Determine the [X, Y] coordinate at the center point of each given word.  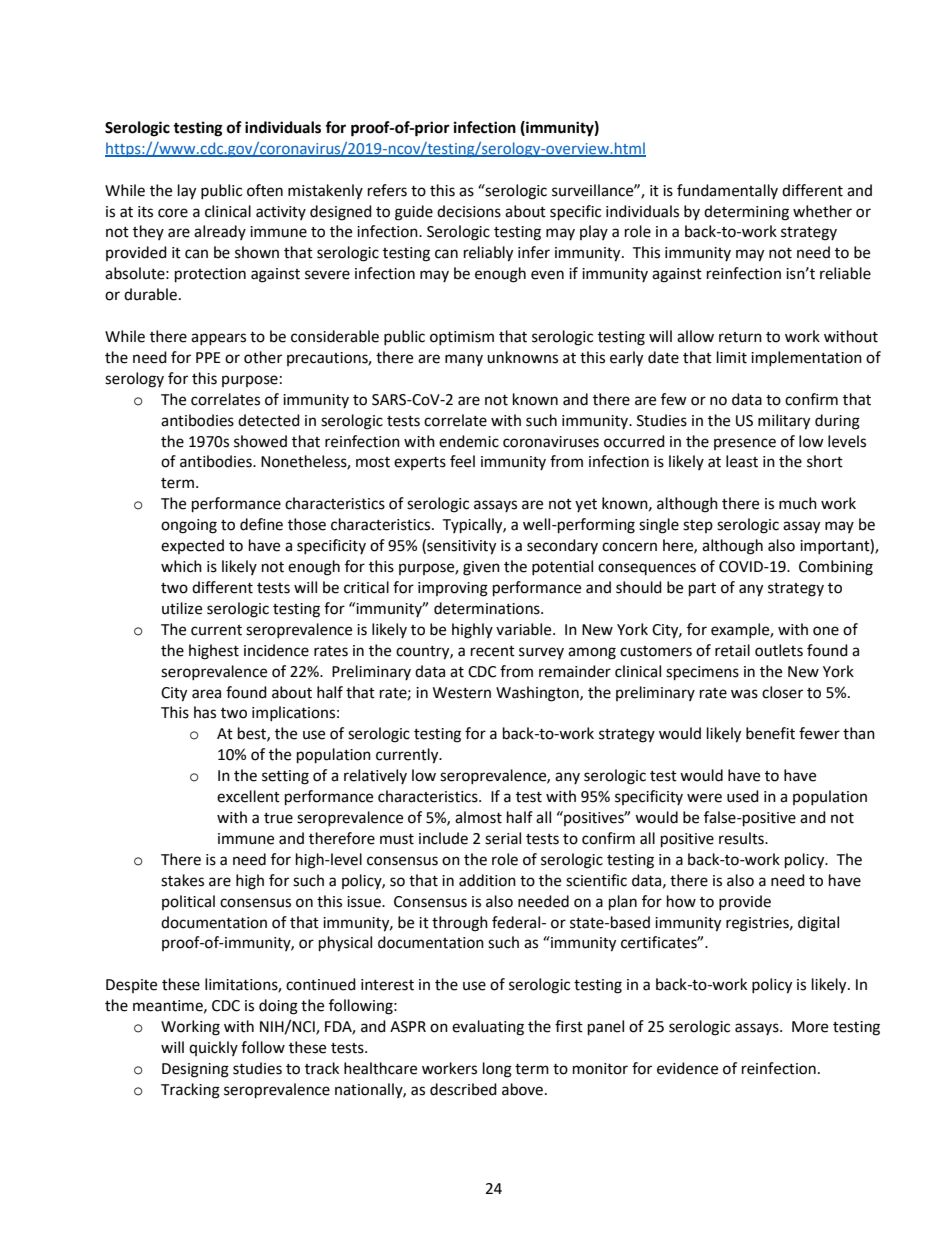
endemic [469, 441]
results [742, 838]
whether [822, 211]
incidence [276, 650]
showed [260, 441]
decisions [469, 211]
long [497, 1070]
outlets [779, 650]
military [784, 422]
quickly [213, 1048]
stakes [182, 880]
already [220, 232]
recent [493, 651]
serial [503, 838]
